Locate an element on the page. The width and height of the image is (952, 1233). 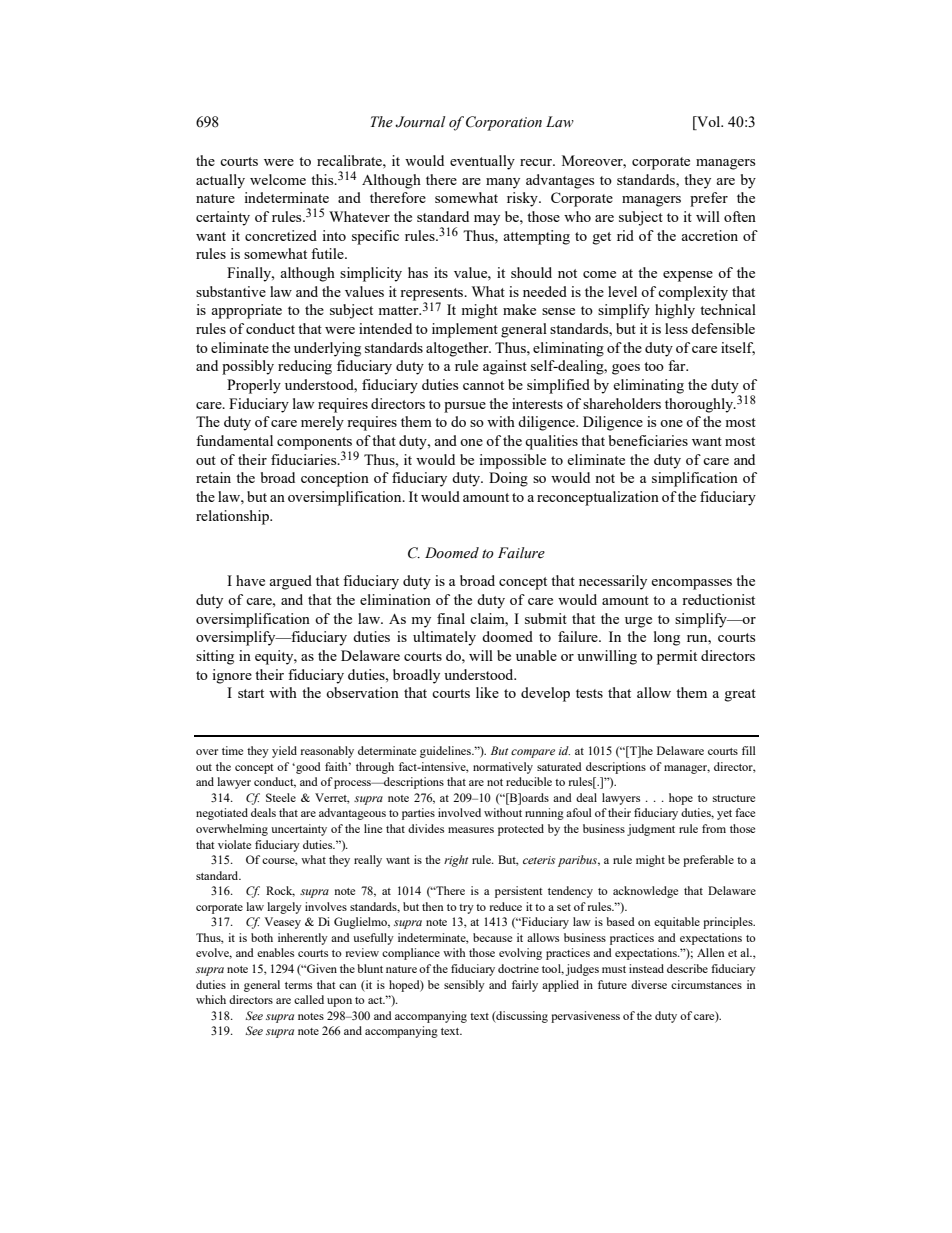
terms is located at coordinates (298, 985).
